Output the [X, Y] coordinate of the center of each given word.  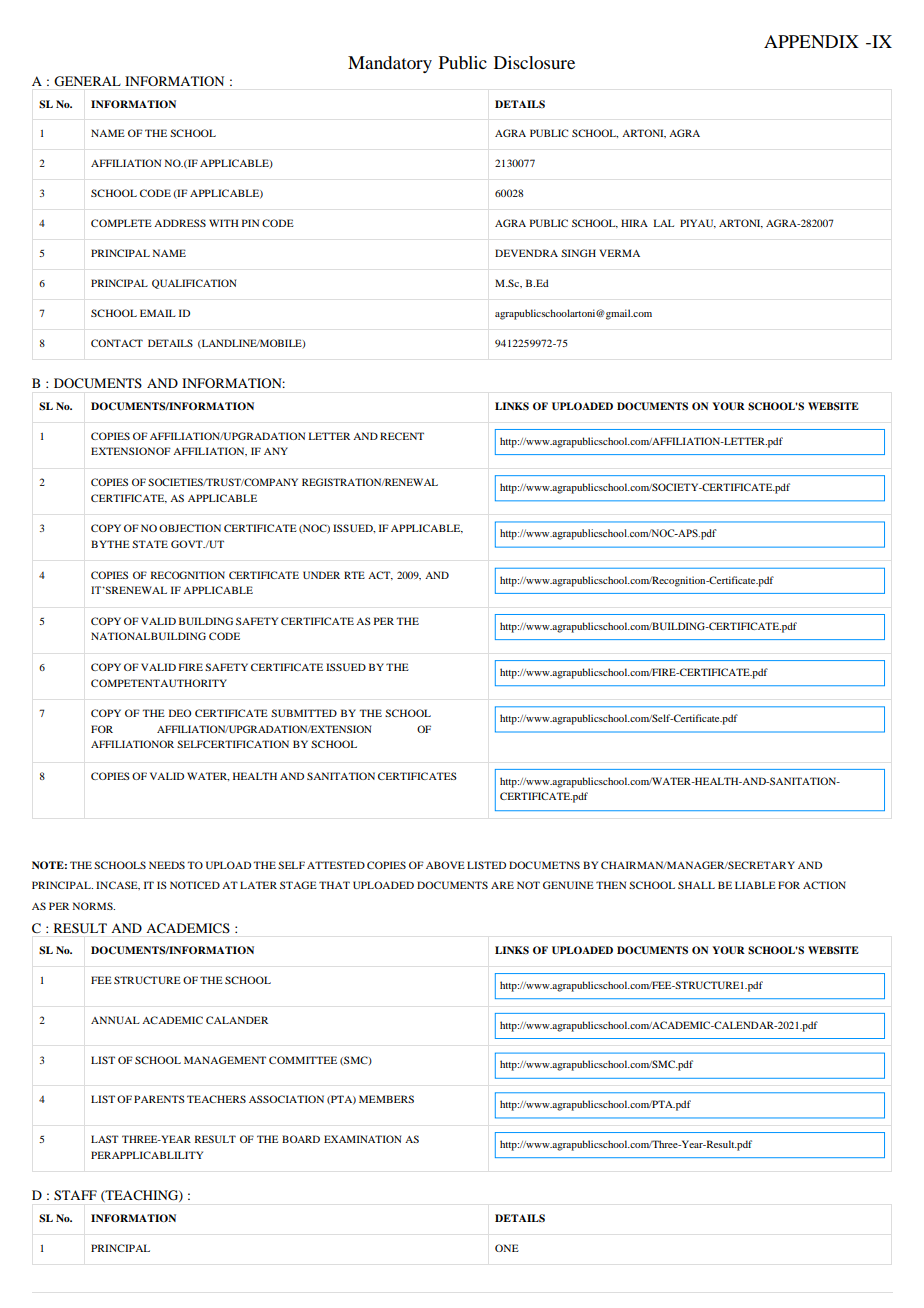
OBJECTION [190, 528]
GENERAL [87, 81]
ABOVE [445, 865]
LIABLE [755, 885]
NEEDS [167, 865]
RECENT [402, 436]
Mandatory [390, 64]
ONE [507, 1248]
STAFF [75, 1195]
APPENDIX [811, 41]
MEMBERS [386, 1099]
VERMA [619, 253]
